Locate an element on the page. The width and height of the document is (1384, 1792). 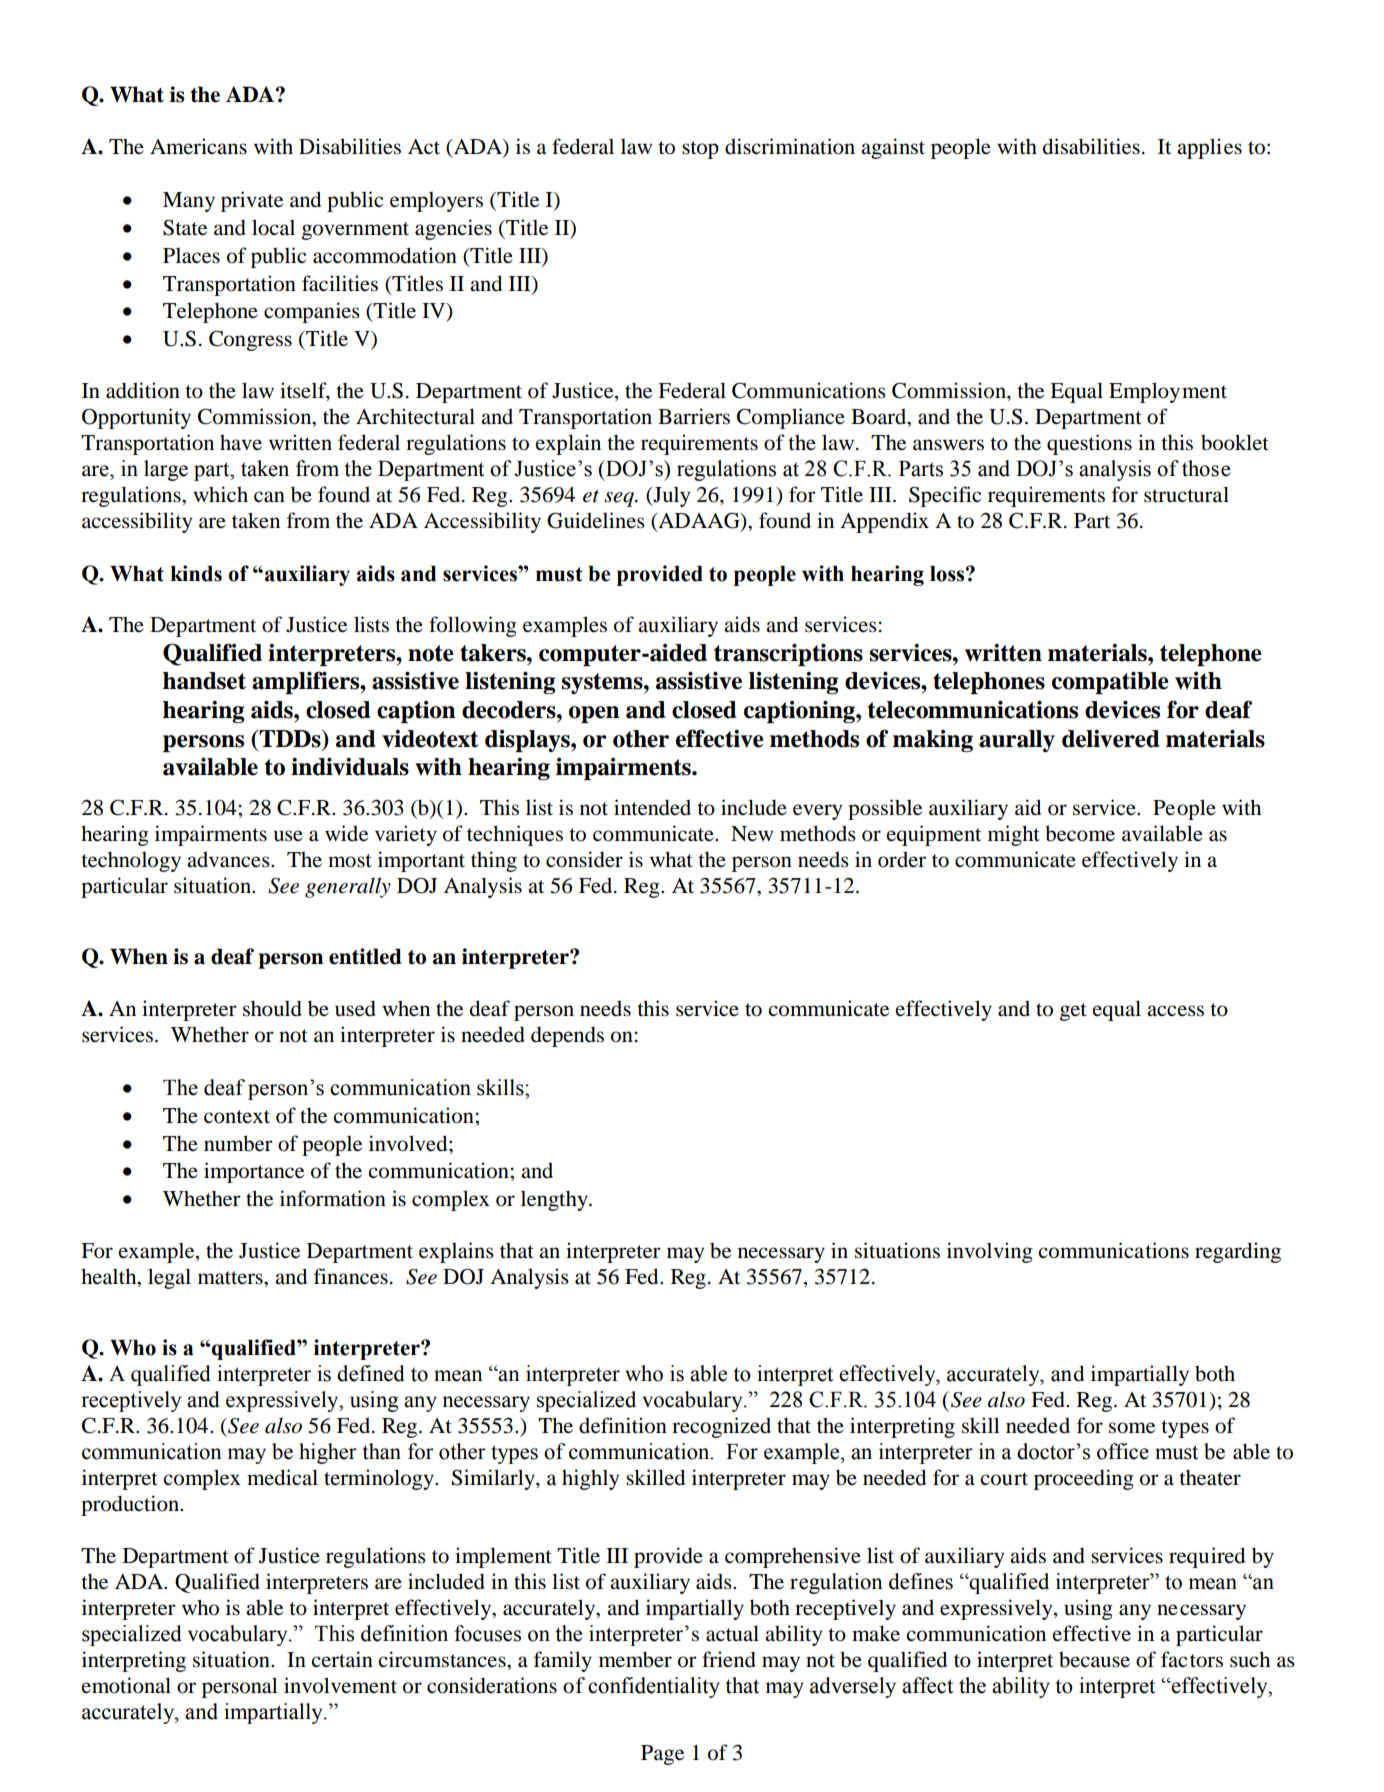
handset is located at coordinates (204, 681).
